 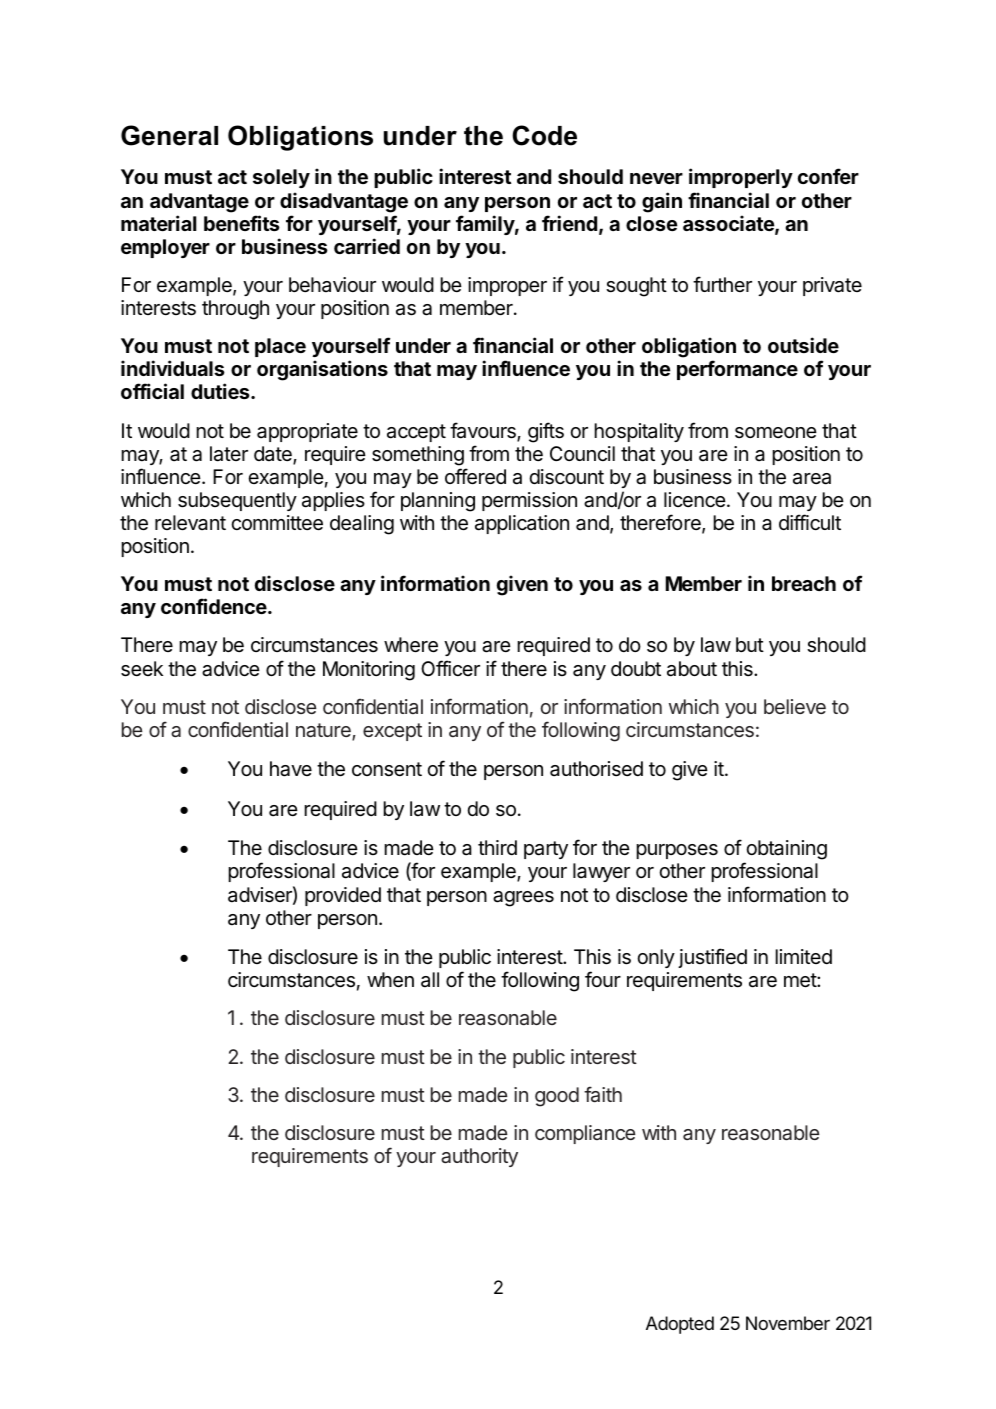 What do you see at coordinates (291, 769) in the document?
I see `have` at bounding box center [291, 769].
